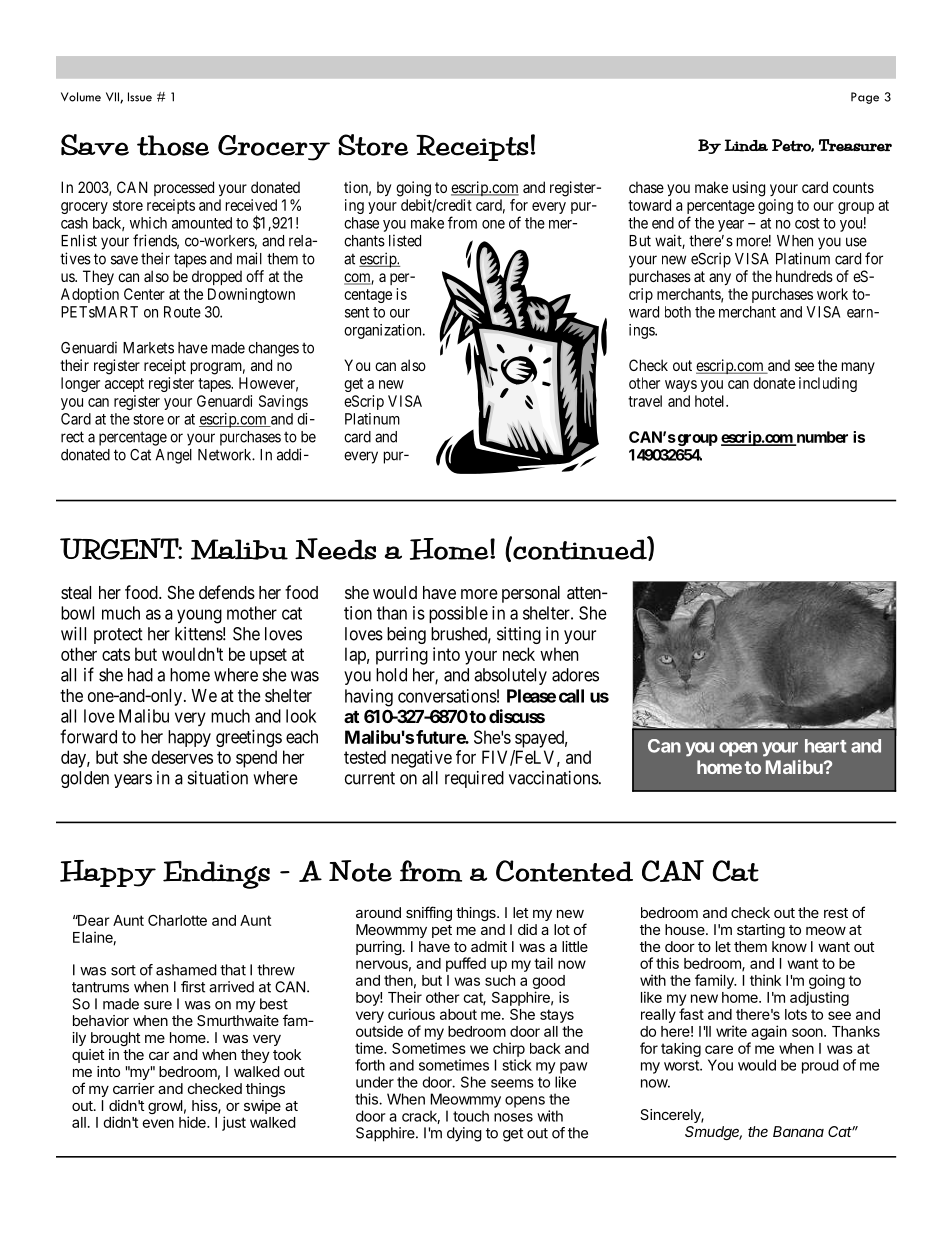 Image resolution: width=952 pixels, height=1233 pixels. Describe the element at coordinates (471, 1116) in the page. I see `touch` at that location.
